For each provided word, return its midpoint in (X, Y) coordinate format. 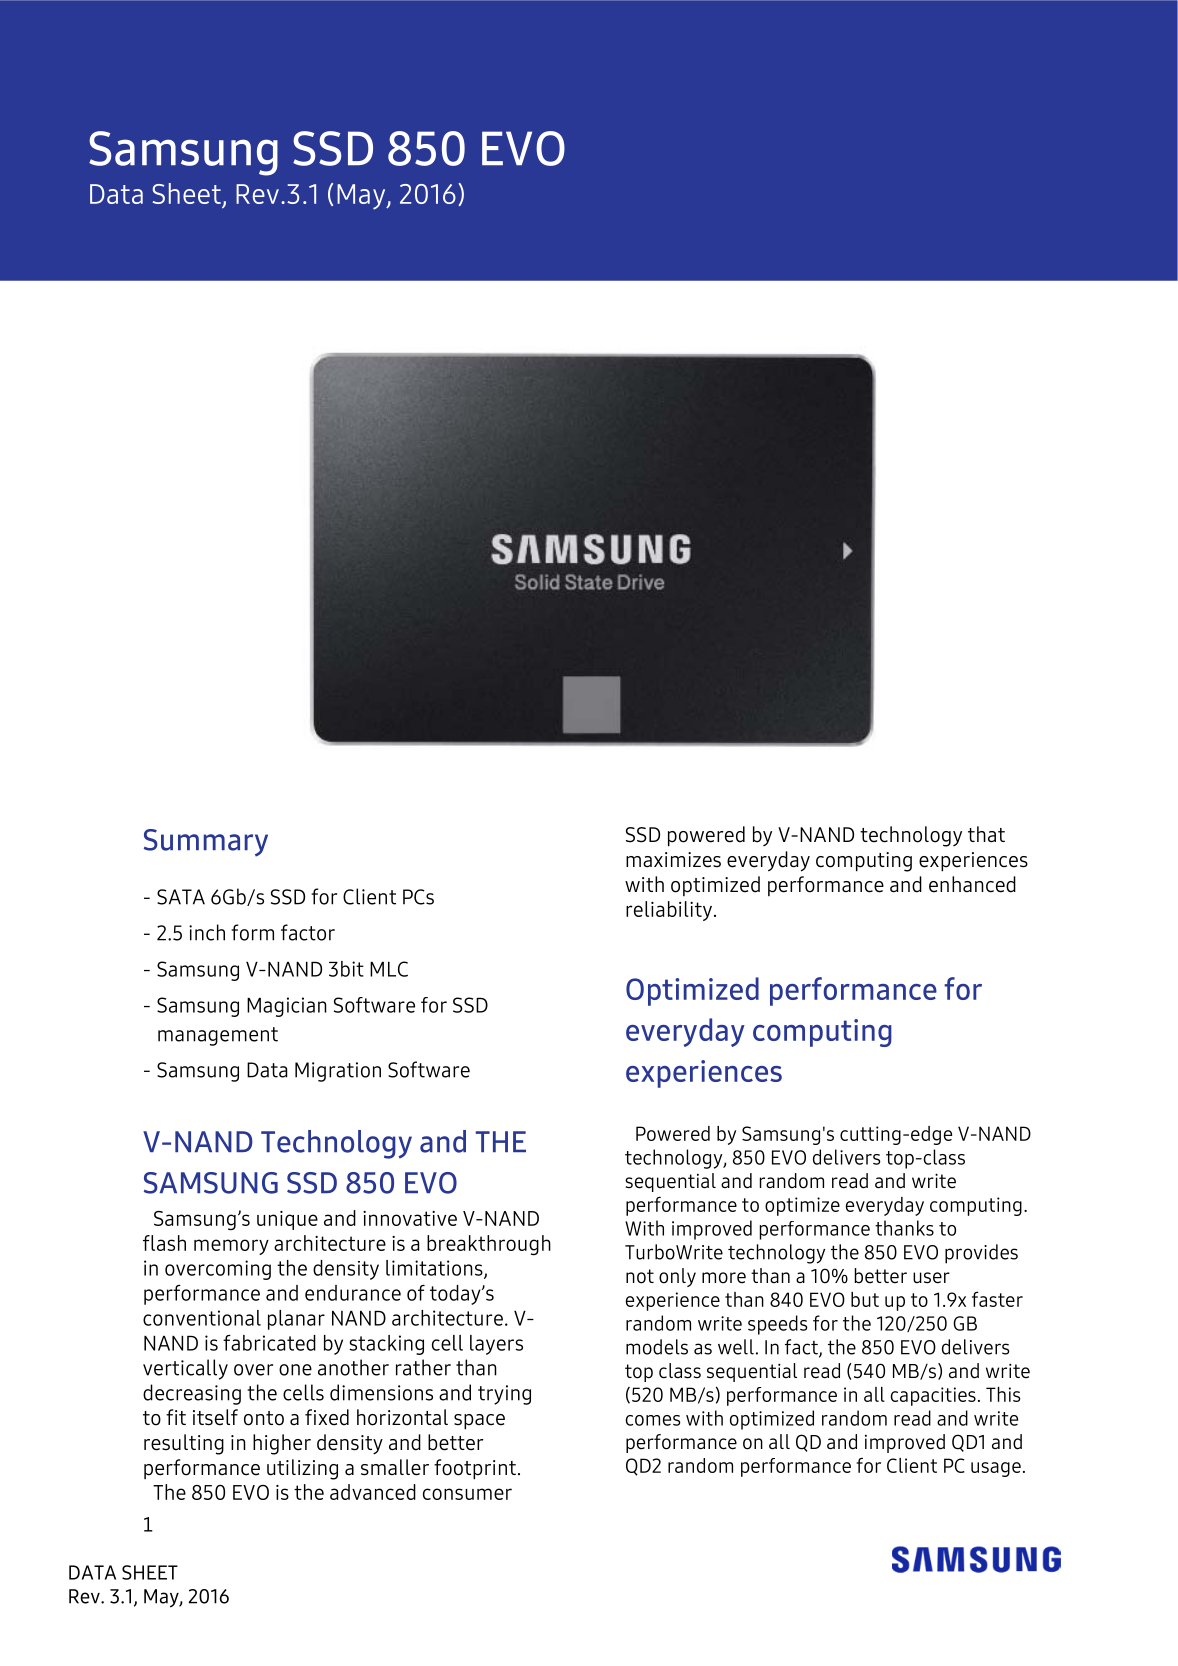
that (986, 834)
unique (287, 1220)
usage (996, 1469)
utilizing (302, 1469)
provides (981, 1254)
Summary (206, 843)
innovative (410, 1218)
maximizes (673, 860)
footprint (475, 1469)
